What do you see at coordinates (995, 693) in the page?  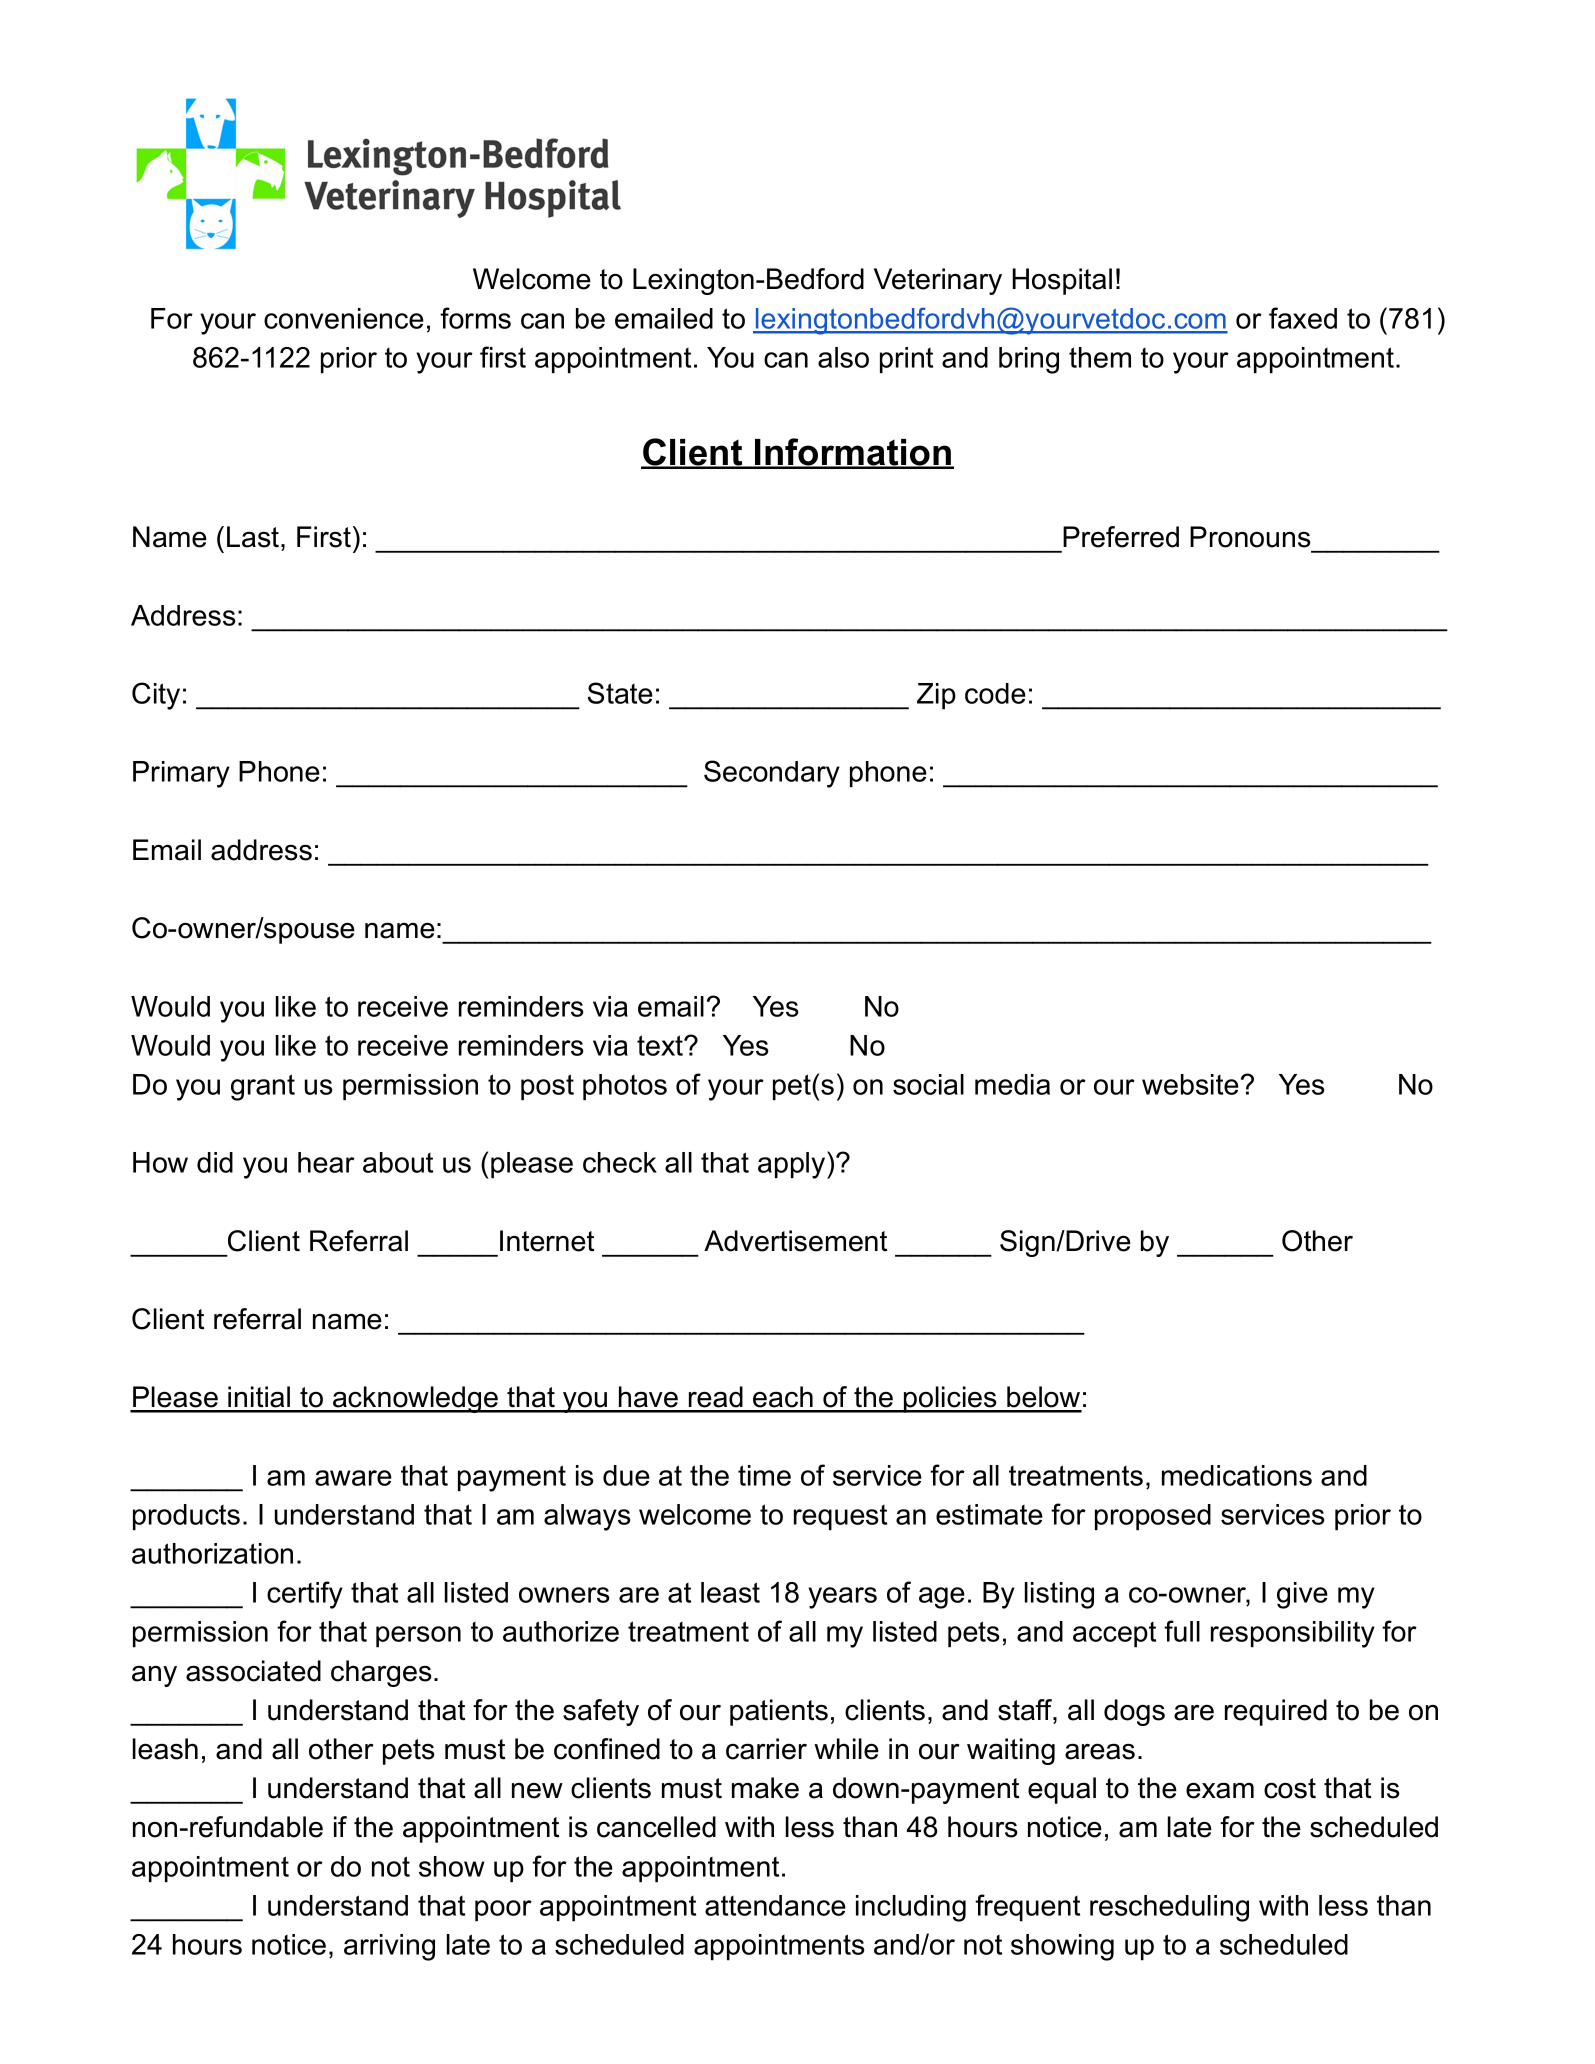 I see `code` at bounding box center [995, 693].
